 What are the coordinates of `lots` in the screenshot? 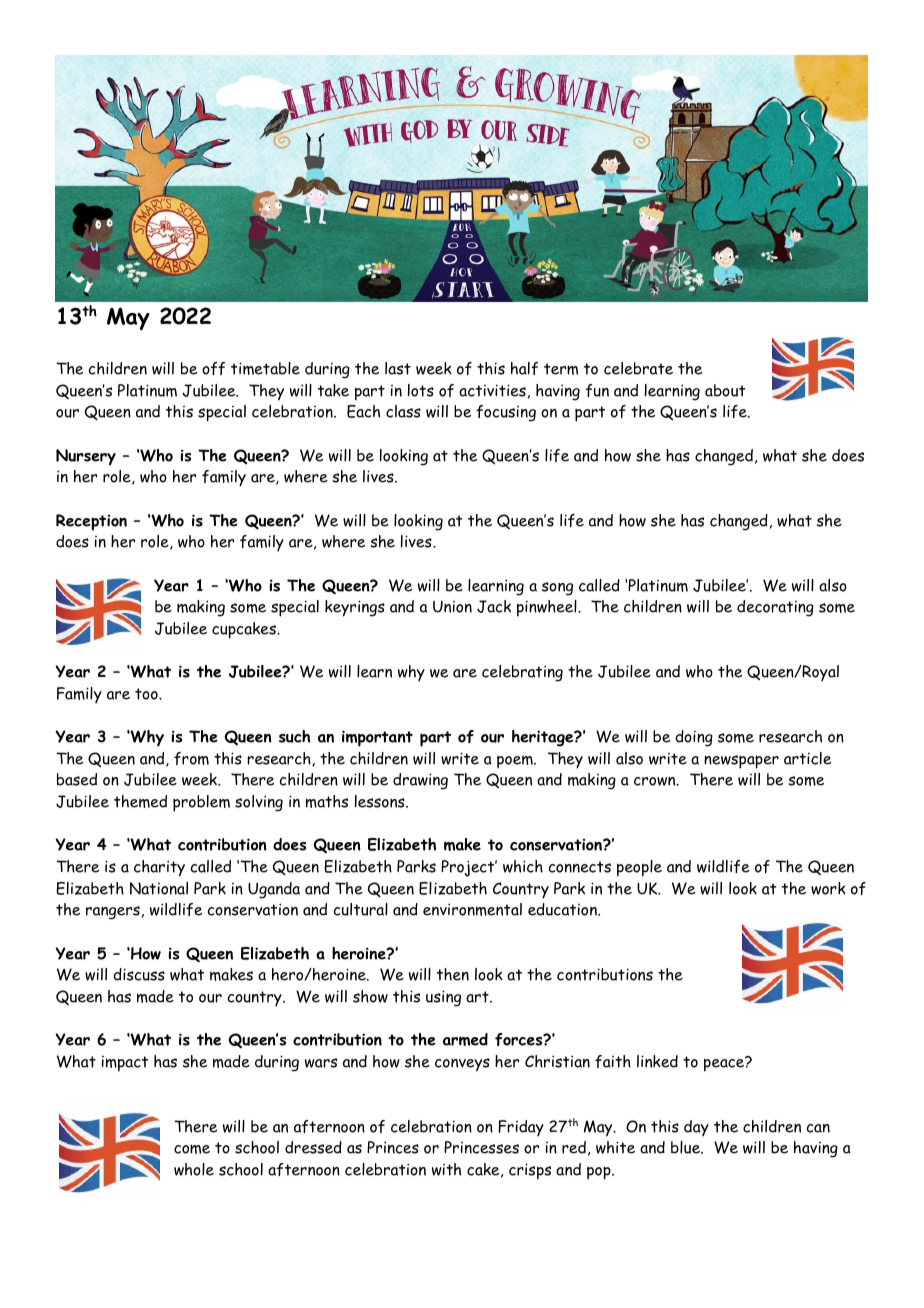 It's located at (421, 390).
